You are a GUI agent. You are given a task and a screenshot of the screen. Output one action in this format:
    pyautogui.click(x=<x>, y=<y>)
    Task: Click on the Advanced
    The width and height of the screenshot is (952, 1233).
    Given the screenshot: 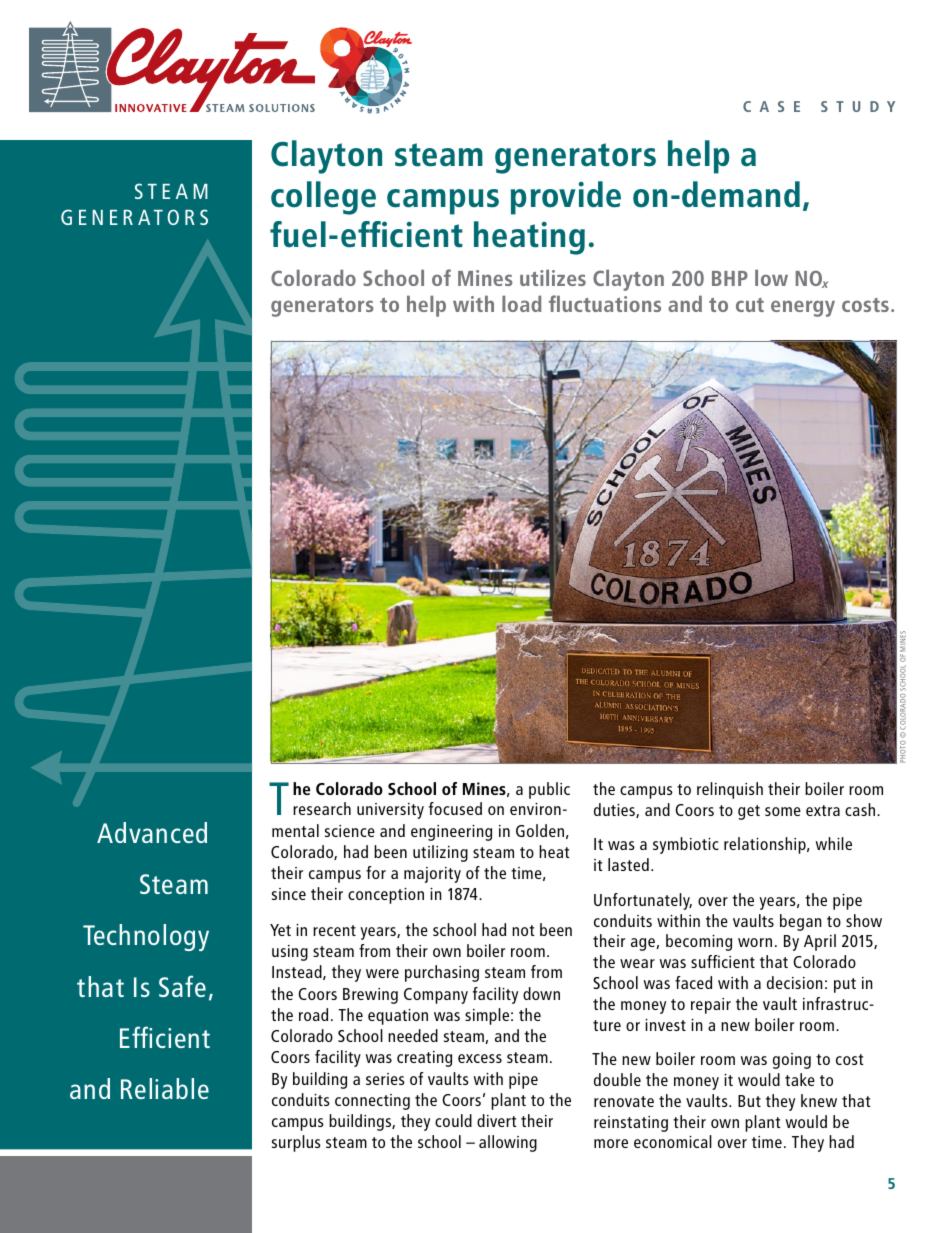 What is the action you would take?
    pyautogui.click(x=152, y=832)
